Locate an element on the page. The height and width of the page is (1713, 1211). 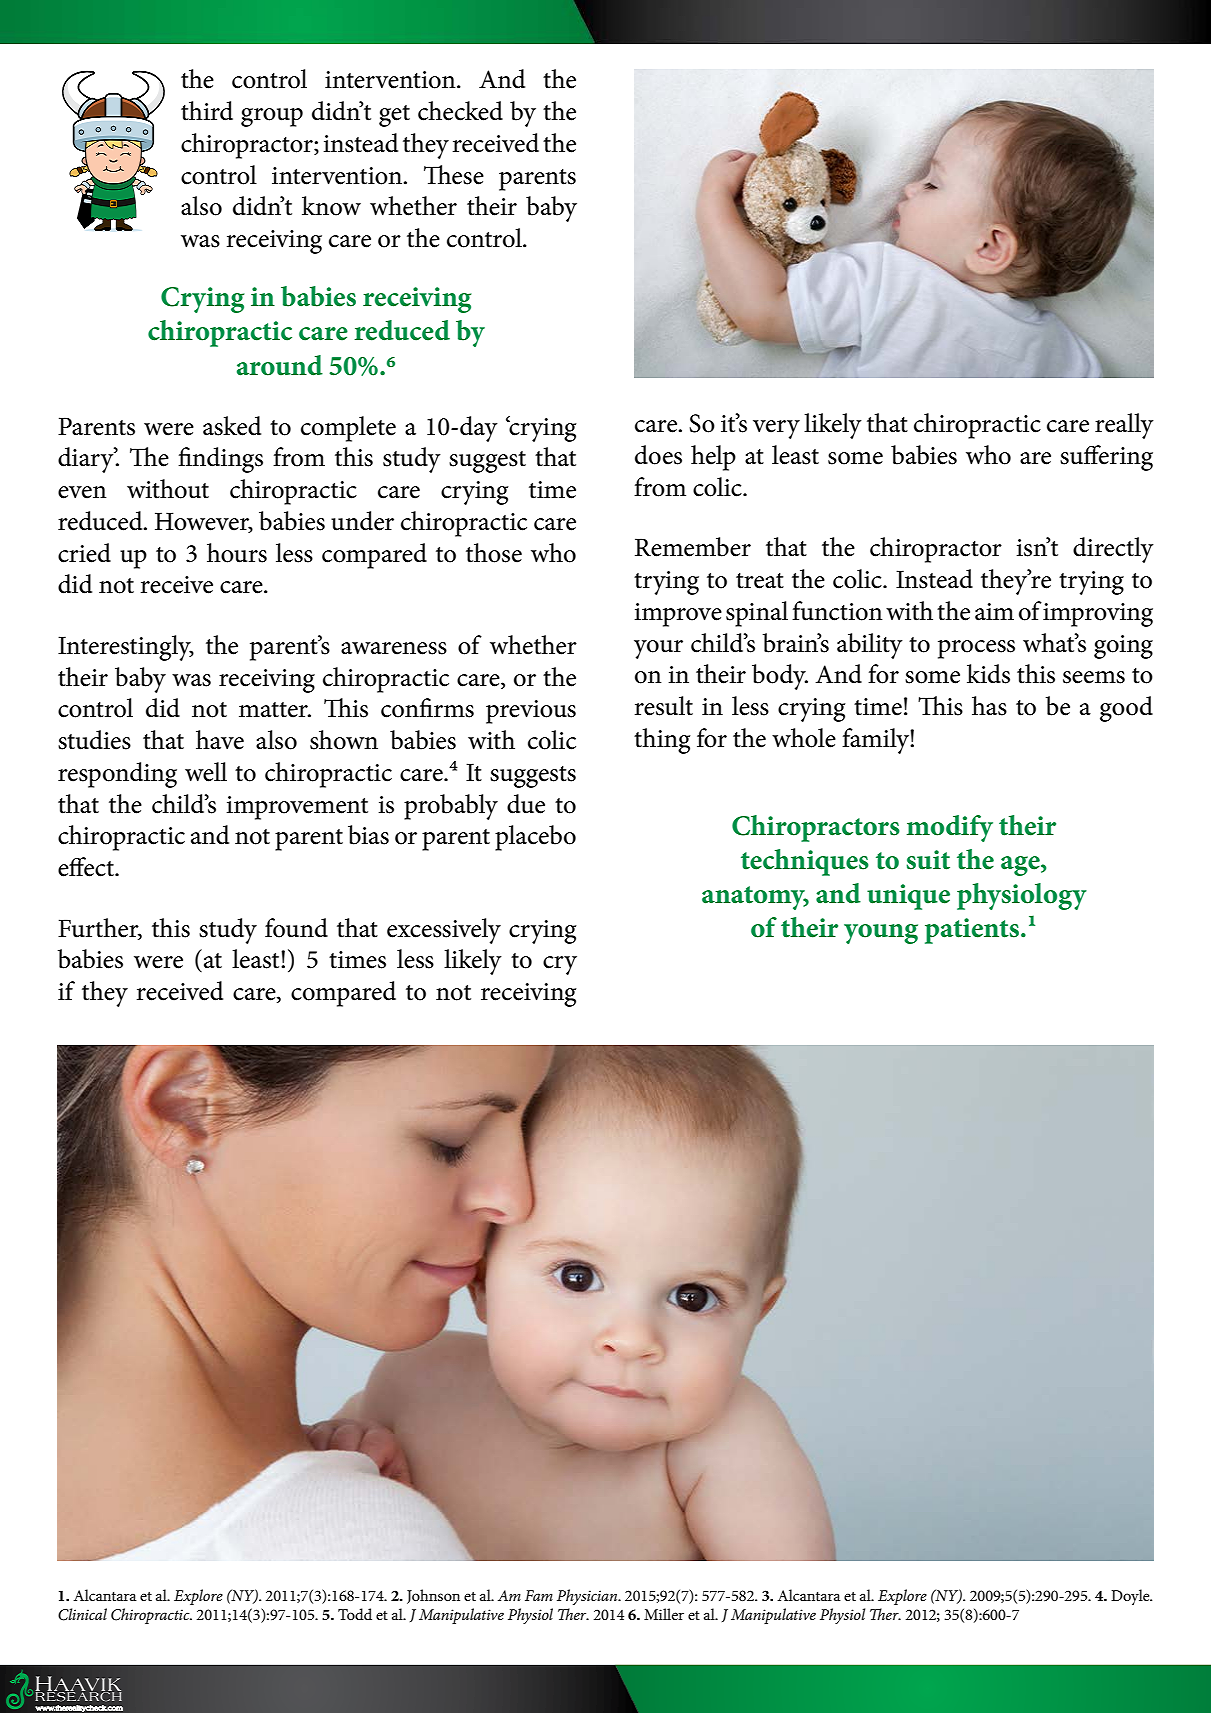
Physician is located at coordinates (588, 1597).
